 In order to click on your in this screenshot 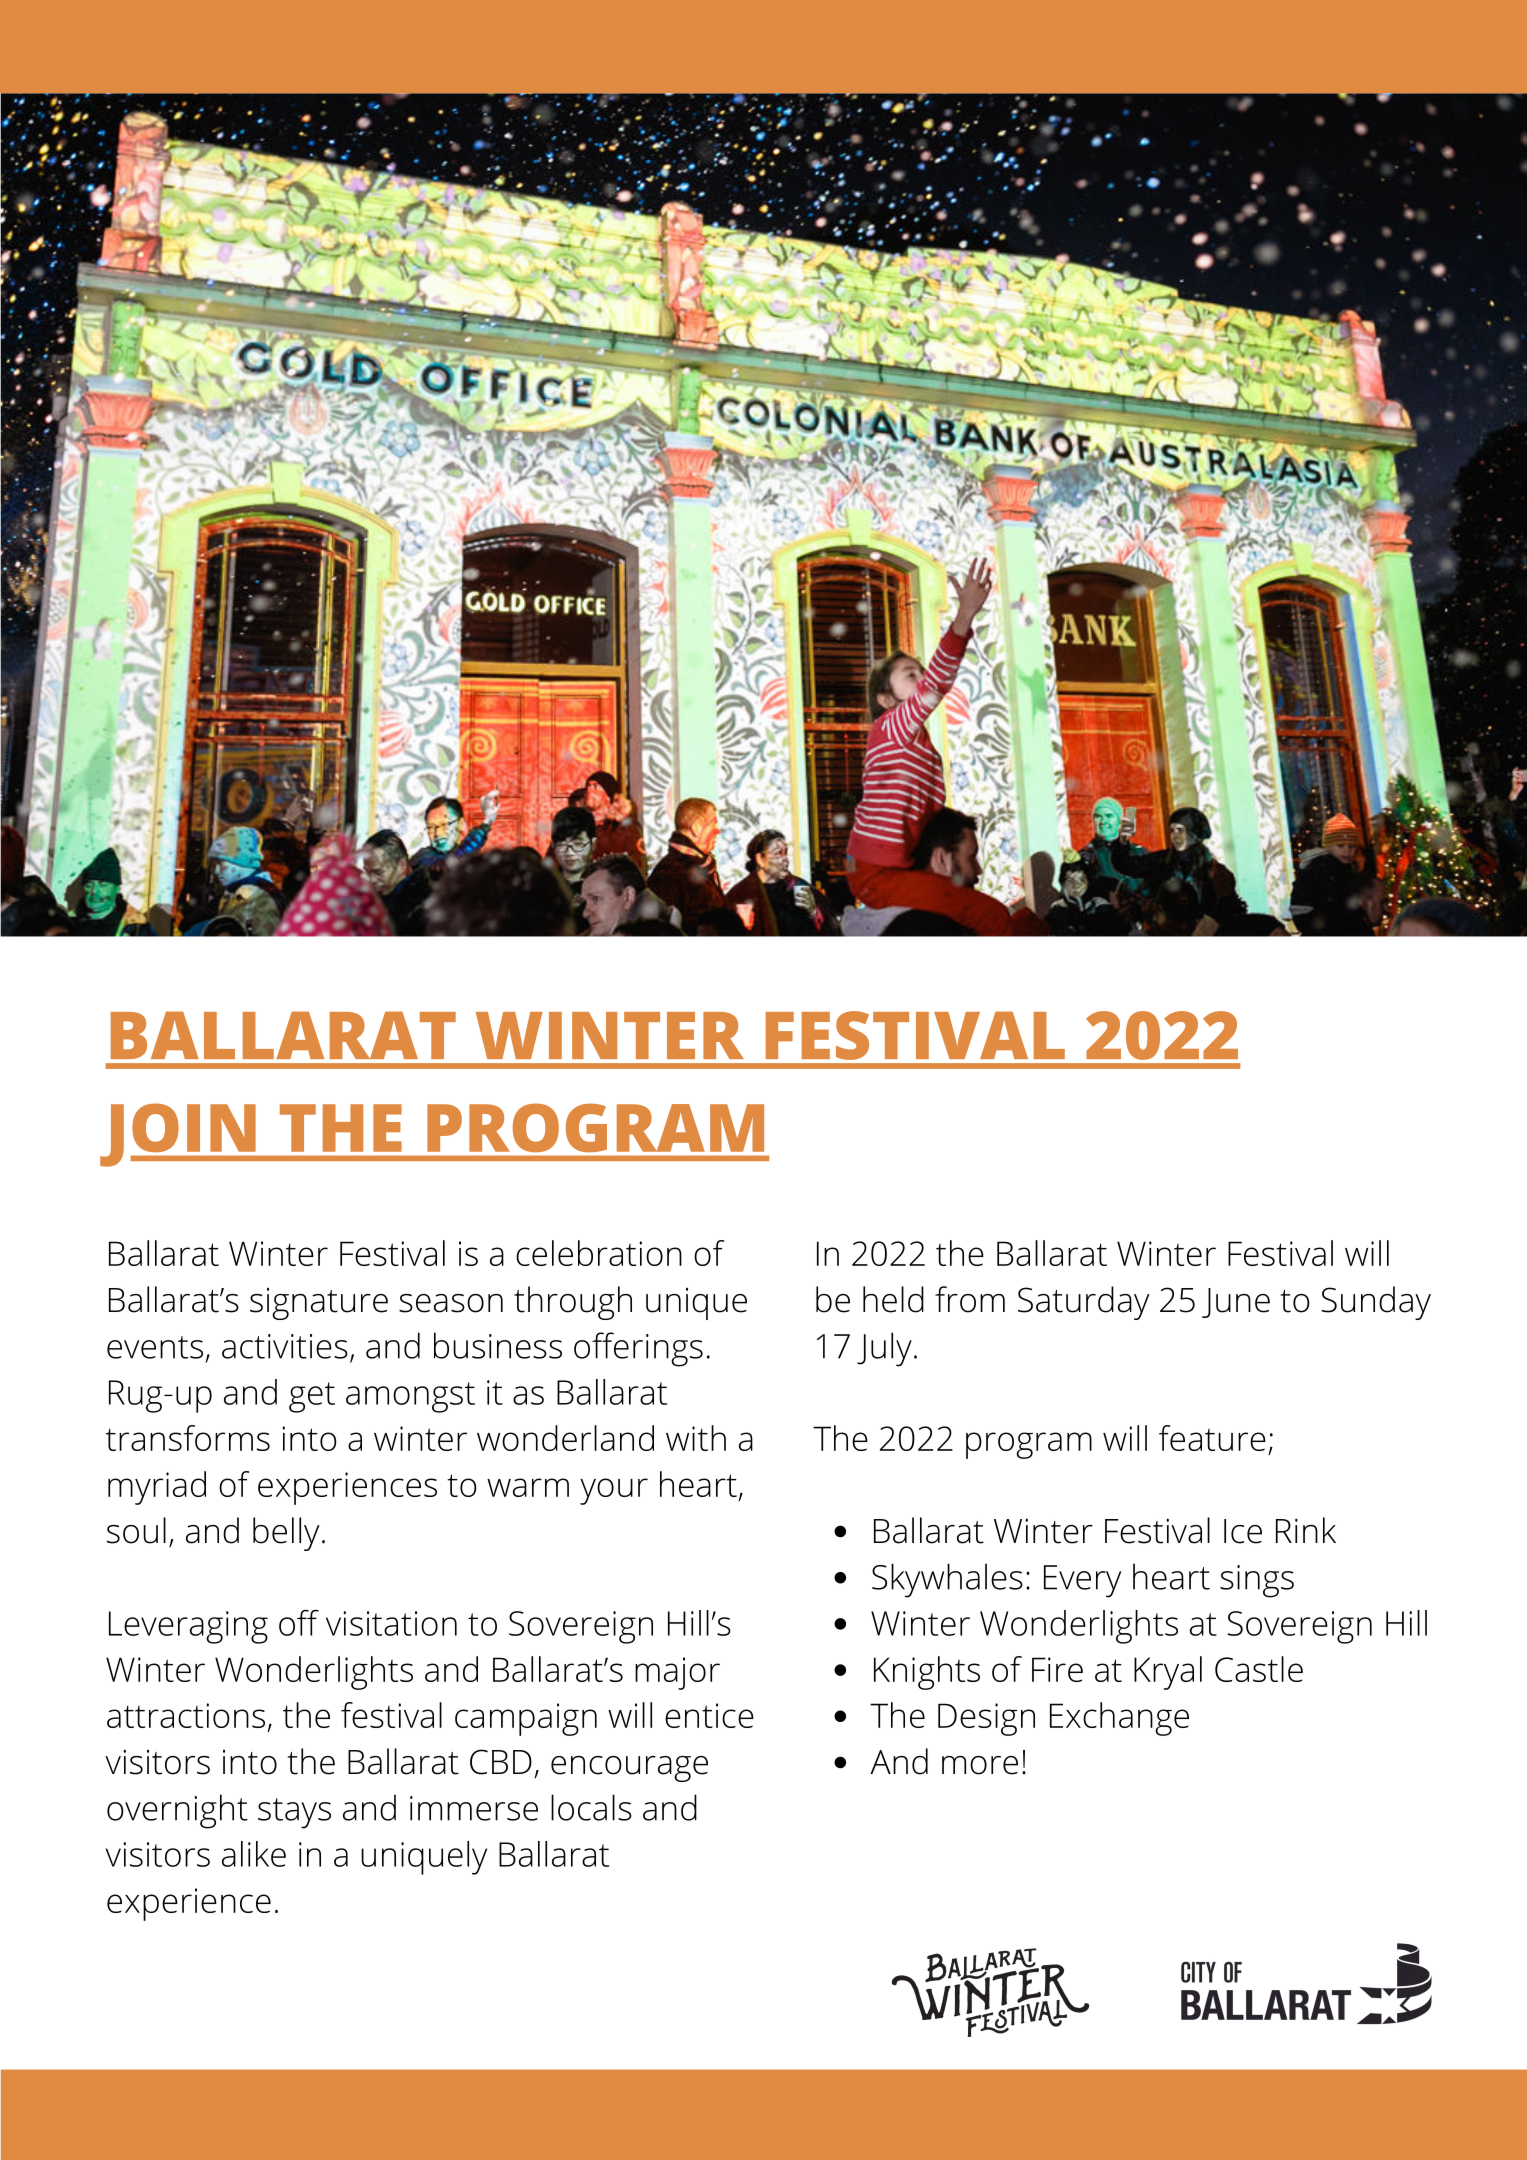, I will do `click(614, 1491)`.
